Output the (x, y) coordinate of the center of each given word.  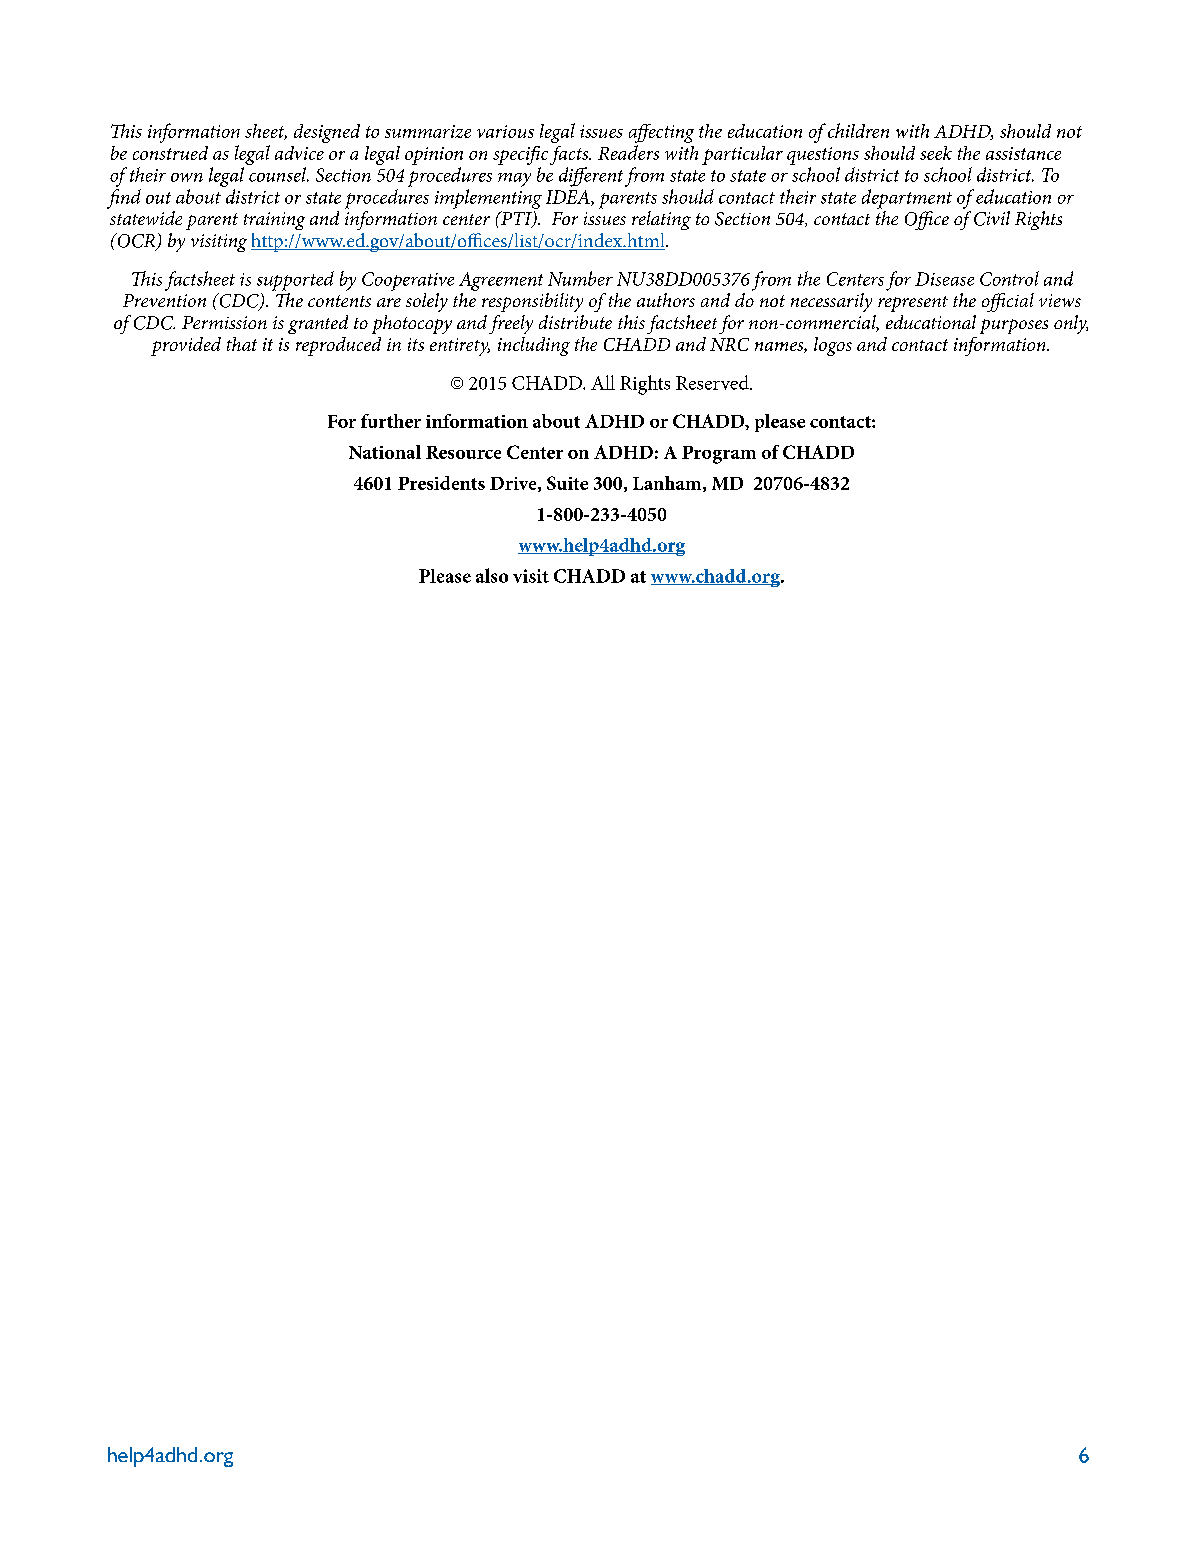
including (534, 346)
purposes (1014, 326)
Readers (628, 152)
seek (936, 153)
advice (299, 153)
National (385, 452)
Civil (992, 218)
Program (719, 455)
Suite (567, 483)
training (274, 221)
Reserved (713, 382)
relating (661, 220)
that (242, 344)
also (492, 575)
